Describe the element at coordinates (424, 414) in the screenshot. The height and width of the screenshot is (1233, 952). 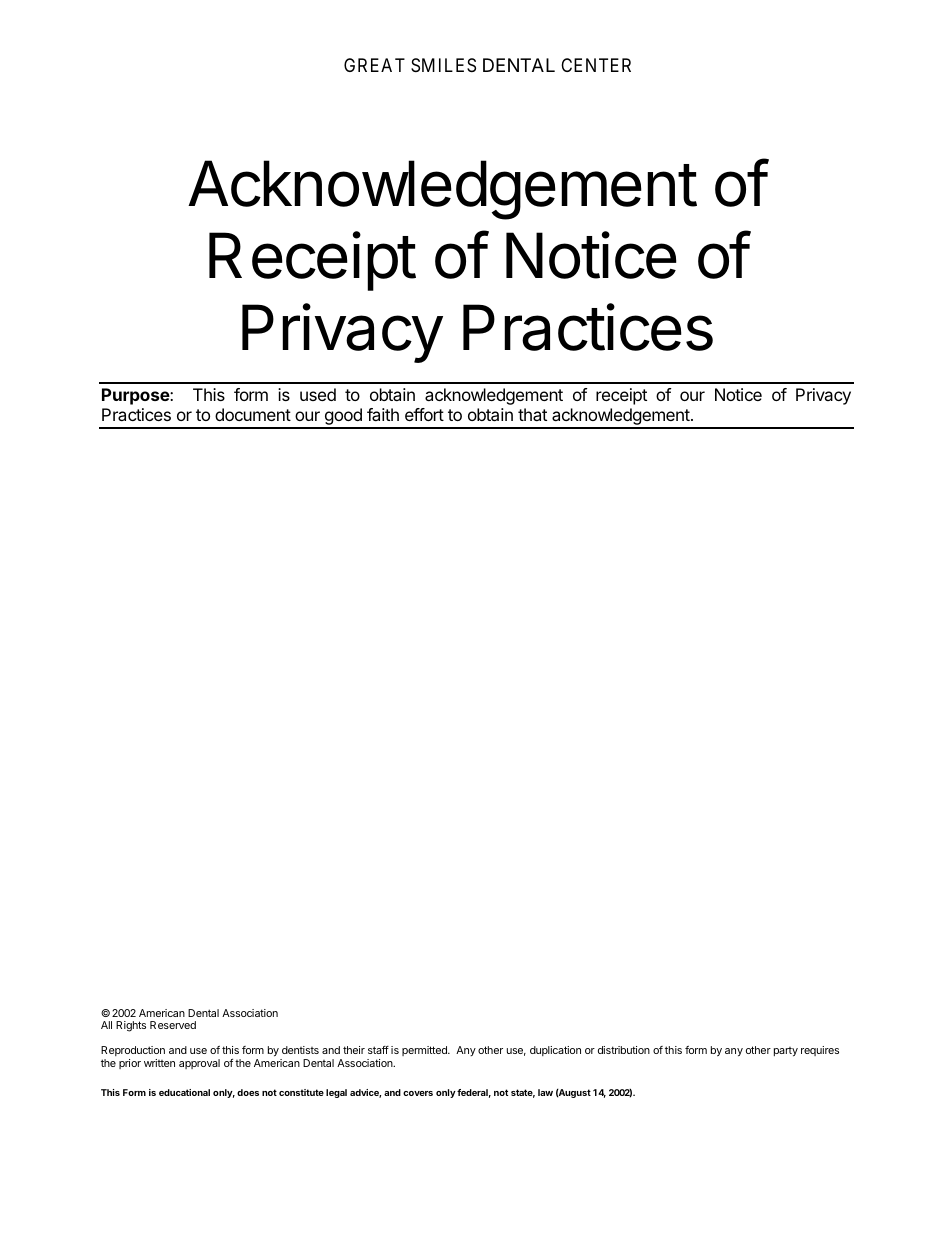
I see `effort` at that location.
